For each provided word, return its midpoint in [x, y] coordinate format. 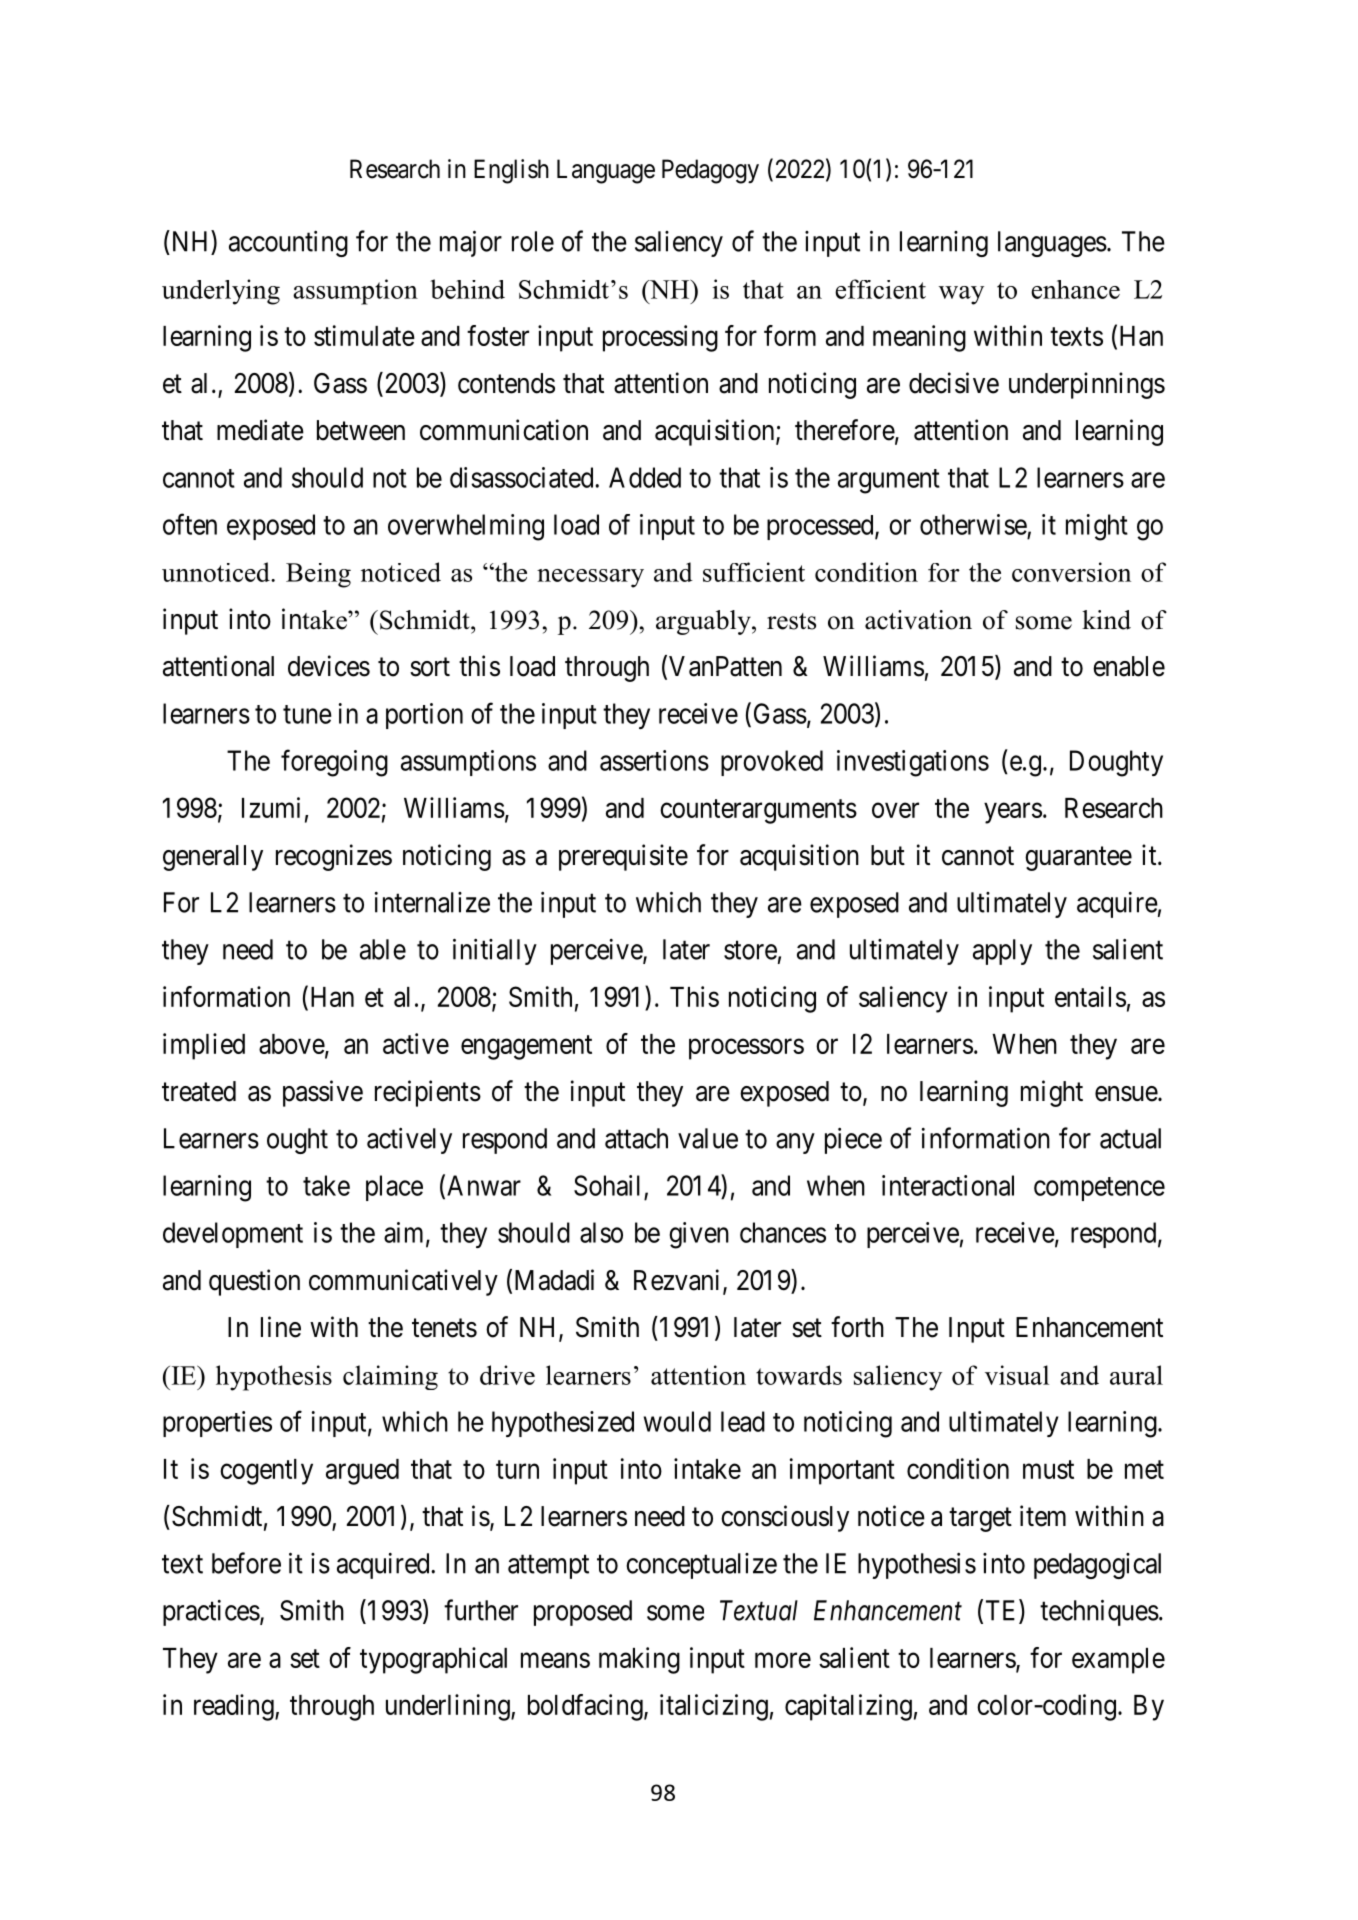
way [961, 295]
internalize [432, 902]
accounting [288, 244]
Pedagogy [710, 171]
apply [1002, 952]
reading [235, 1707]
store [750, 950]
